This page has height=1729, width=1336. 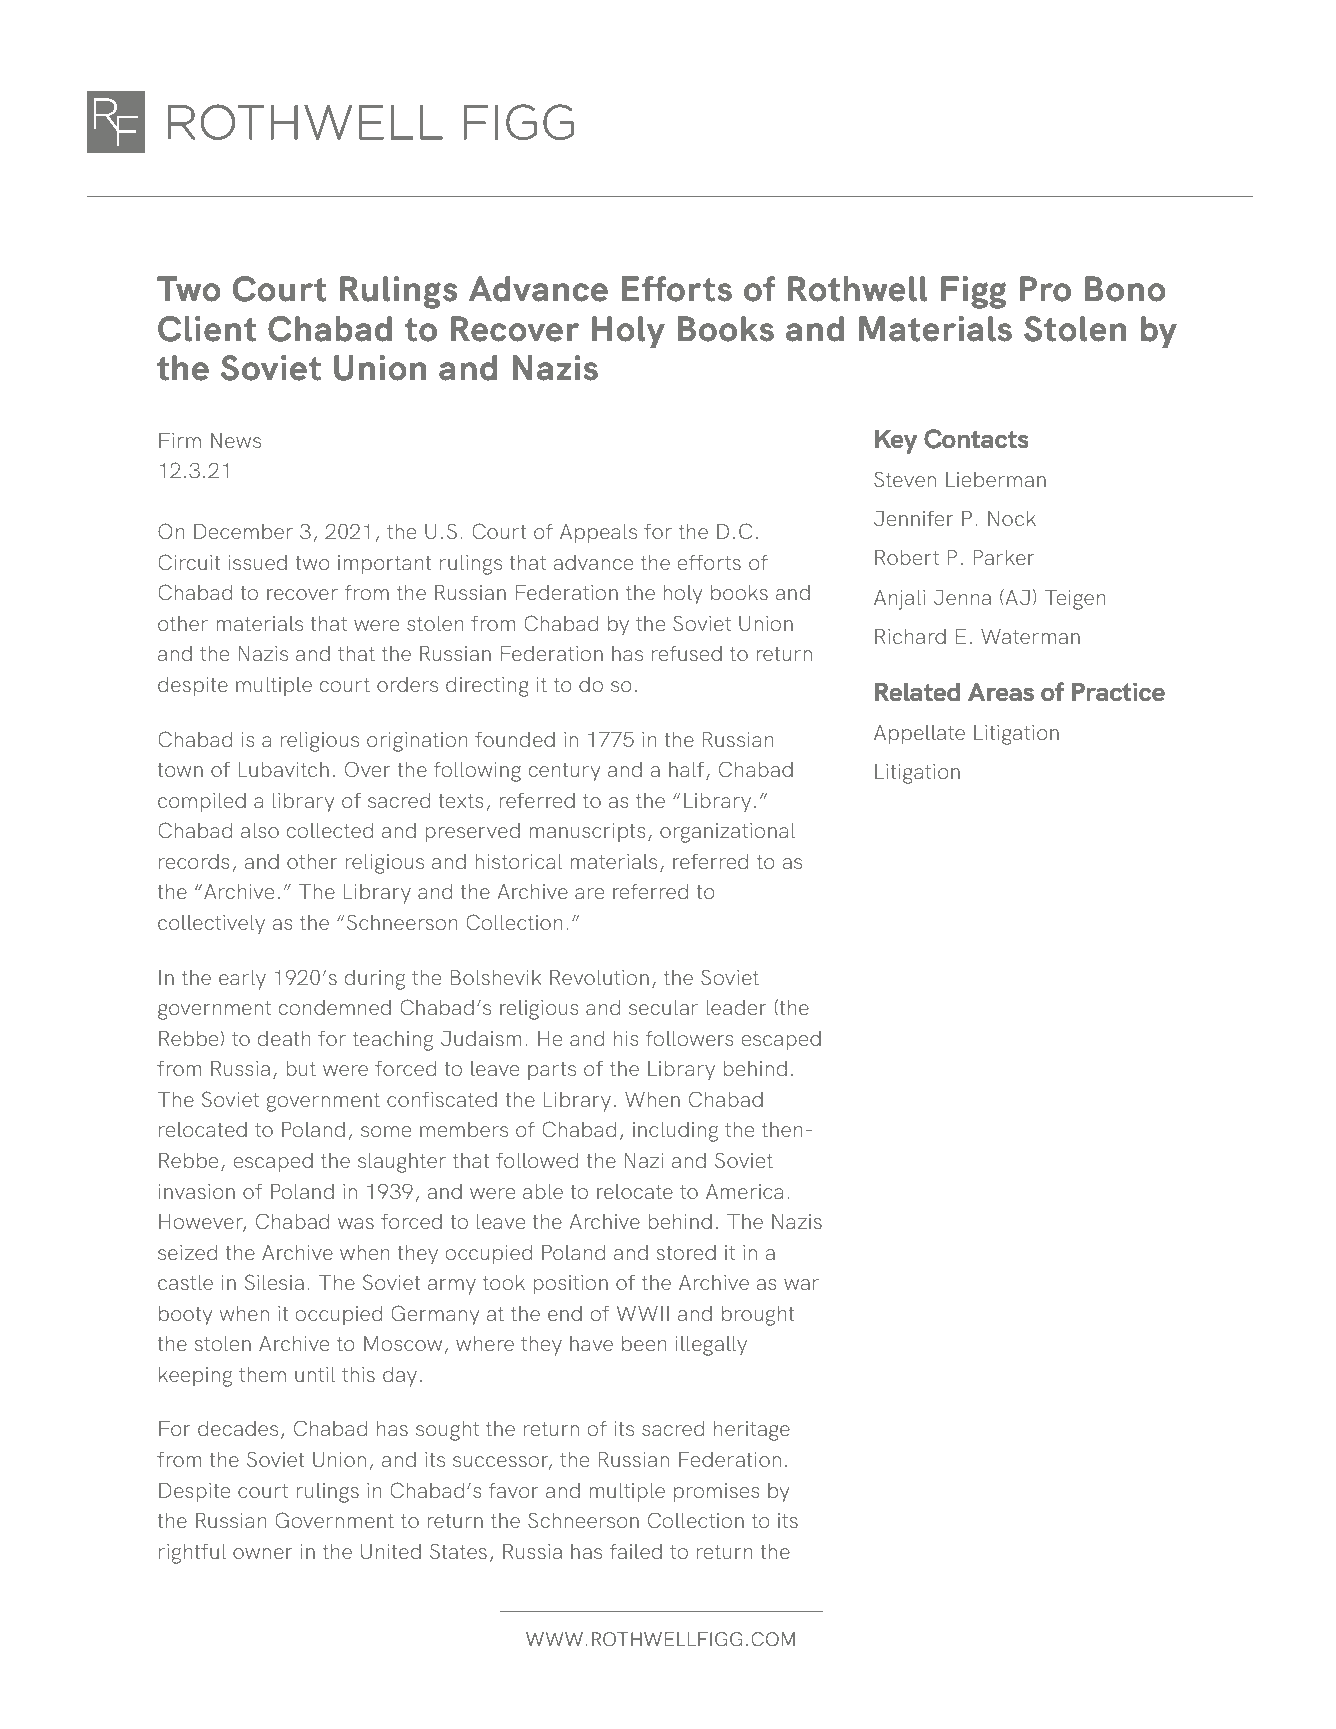 I want to click on Client, so click(x=207, y=329).
